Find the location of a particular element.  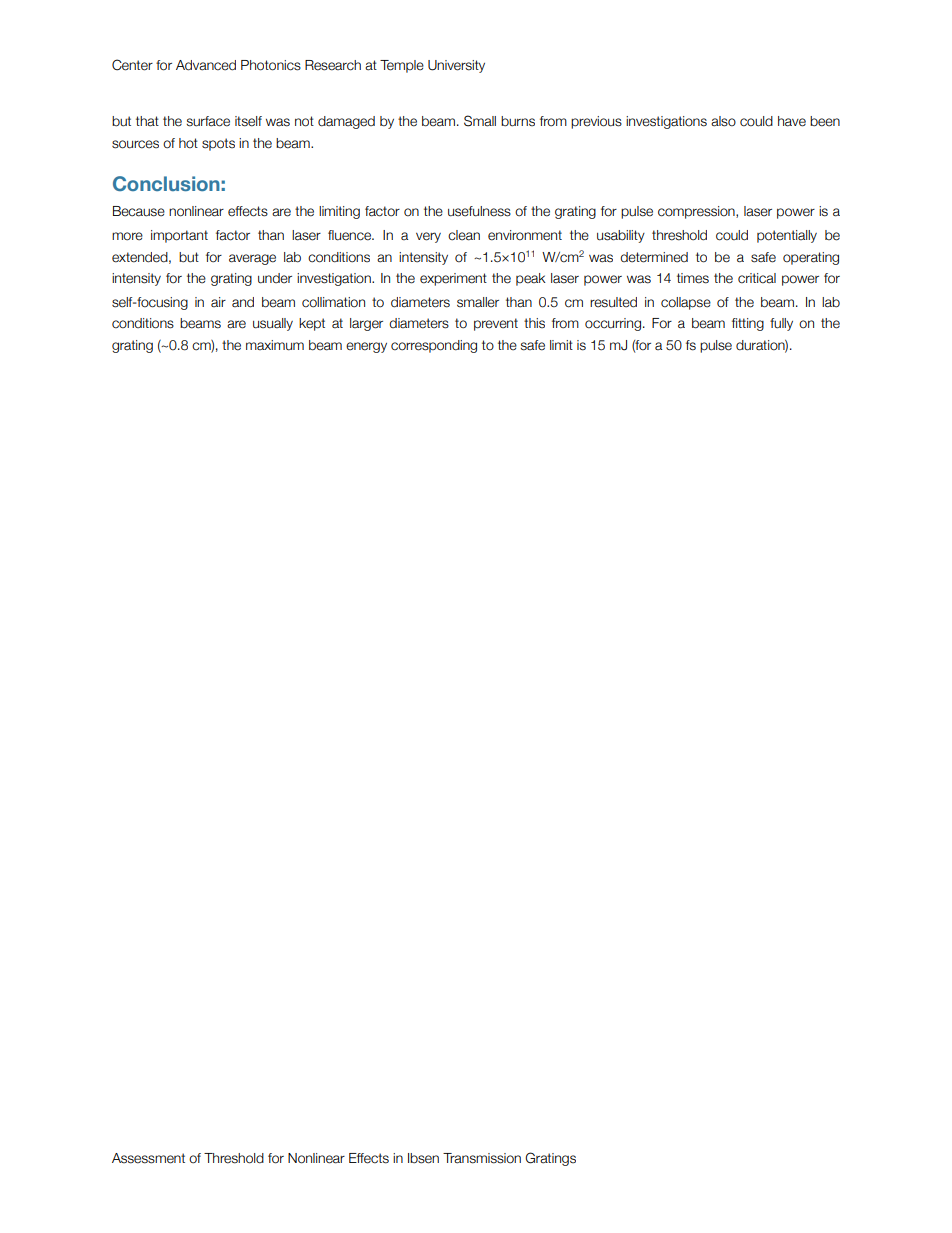

fitting is located at coordinates (748, 324).
